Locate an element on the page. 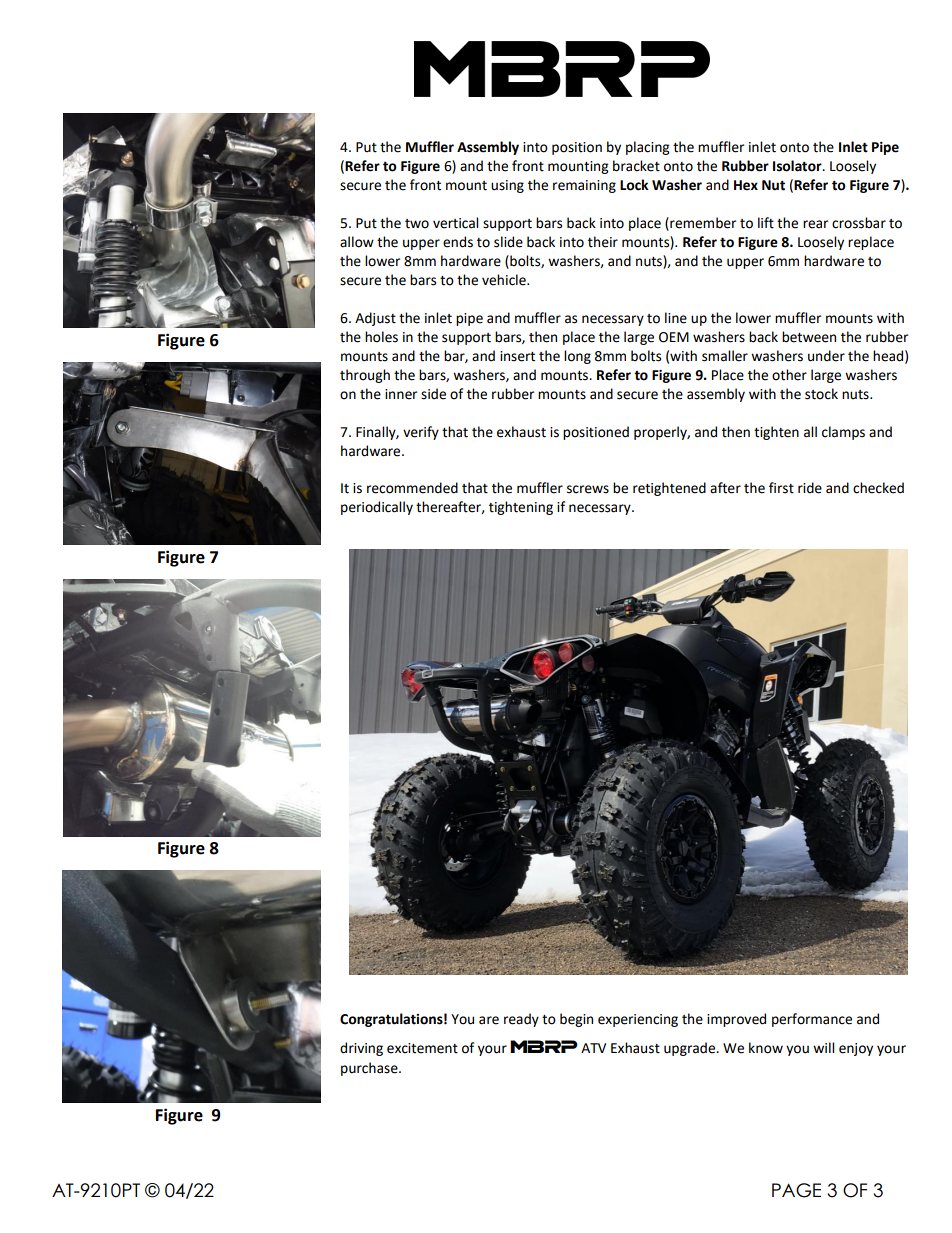 The image size is (952, 1233). first is located at coordinates (781, 488).
